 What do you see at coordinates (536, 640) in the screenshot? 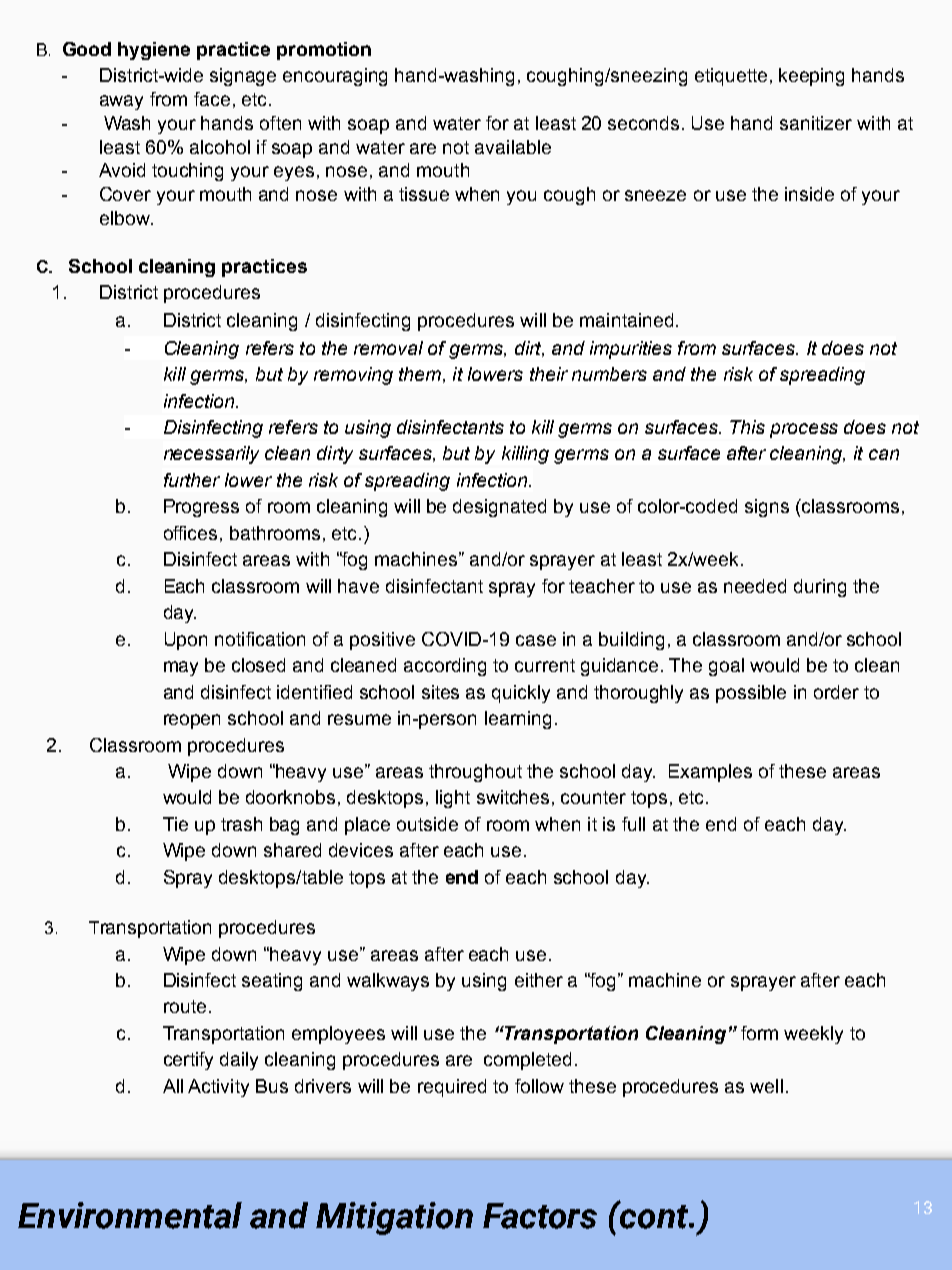
I see `case` at bounding box center [536, 640].
